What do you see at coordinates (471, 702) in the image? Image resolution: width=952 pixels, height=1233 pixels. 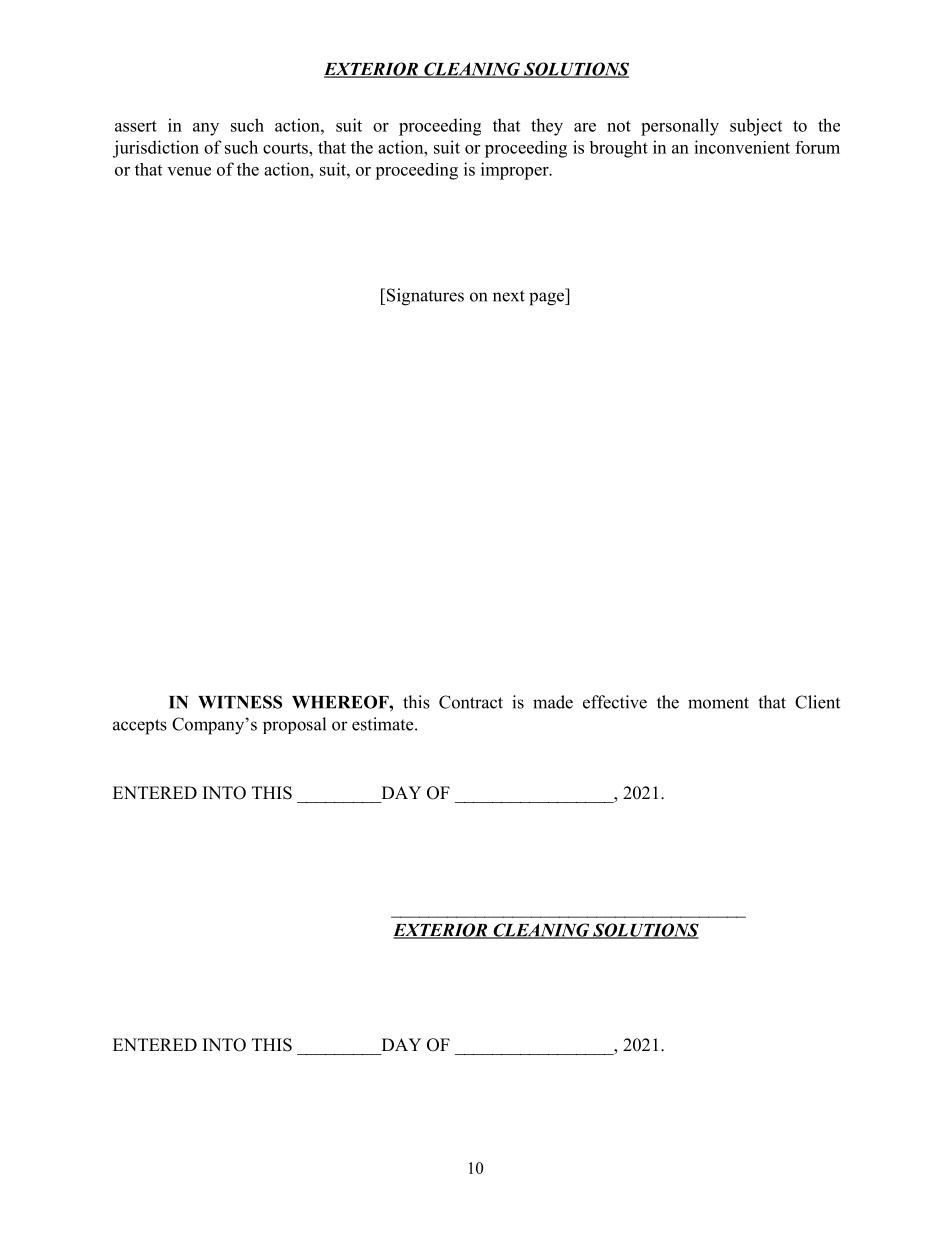 I see `Contract` at bounding box center [471, 702].
